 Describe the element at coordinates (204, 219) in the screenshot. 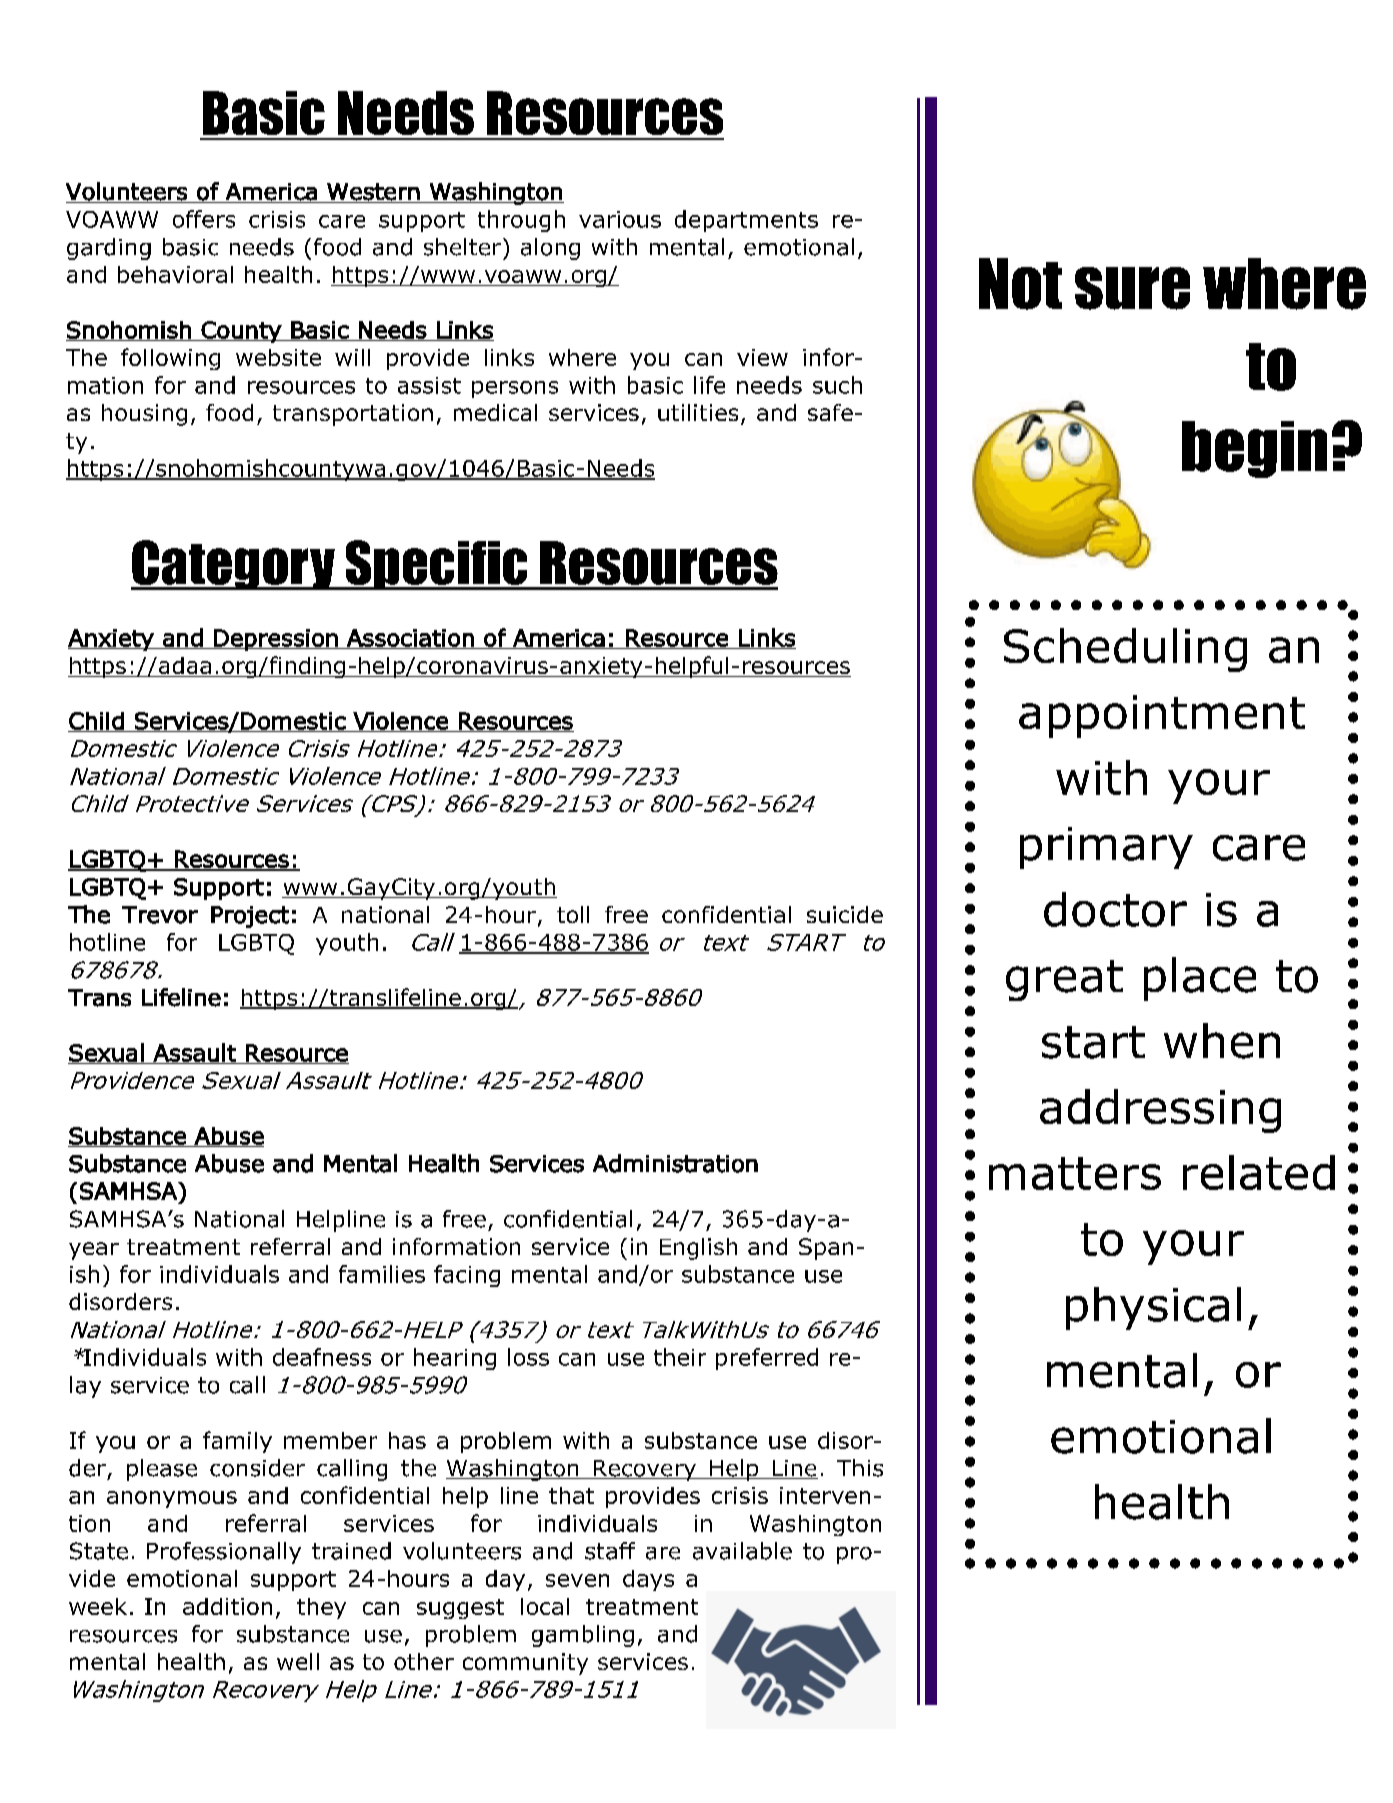

I see `offers` at that location.
